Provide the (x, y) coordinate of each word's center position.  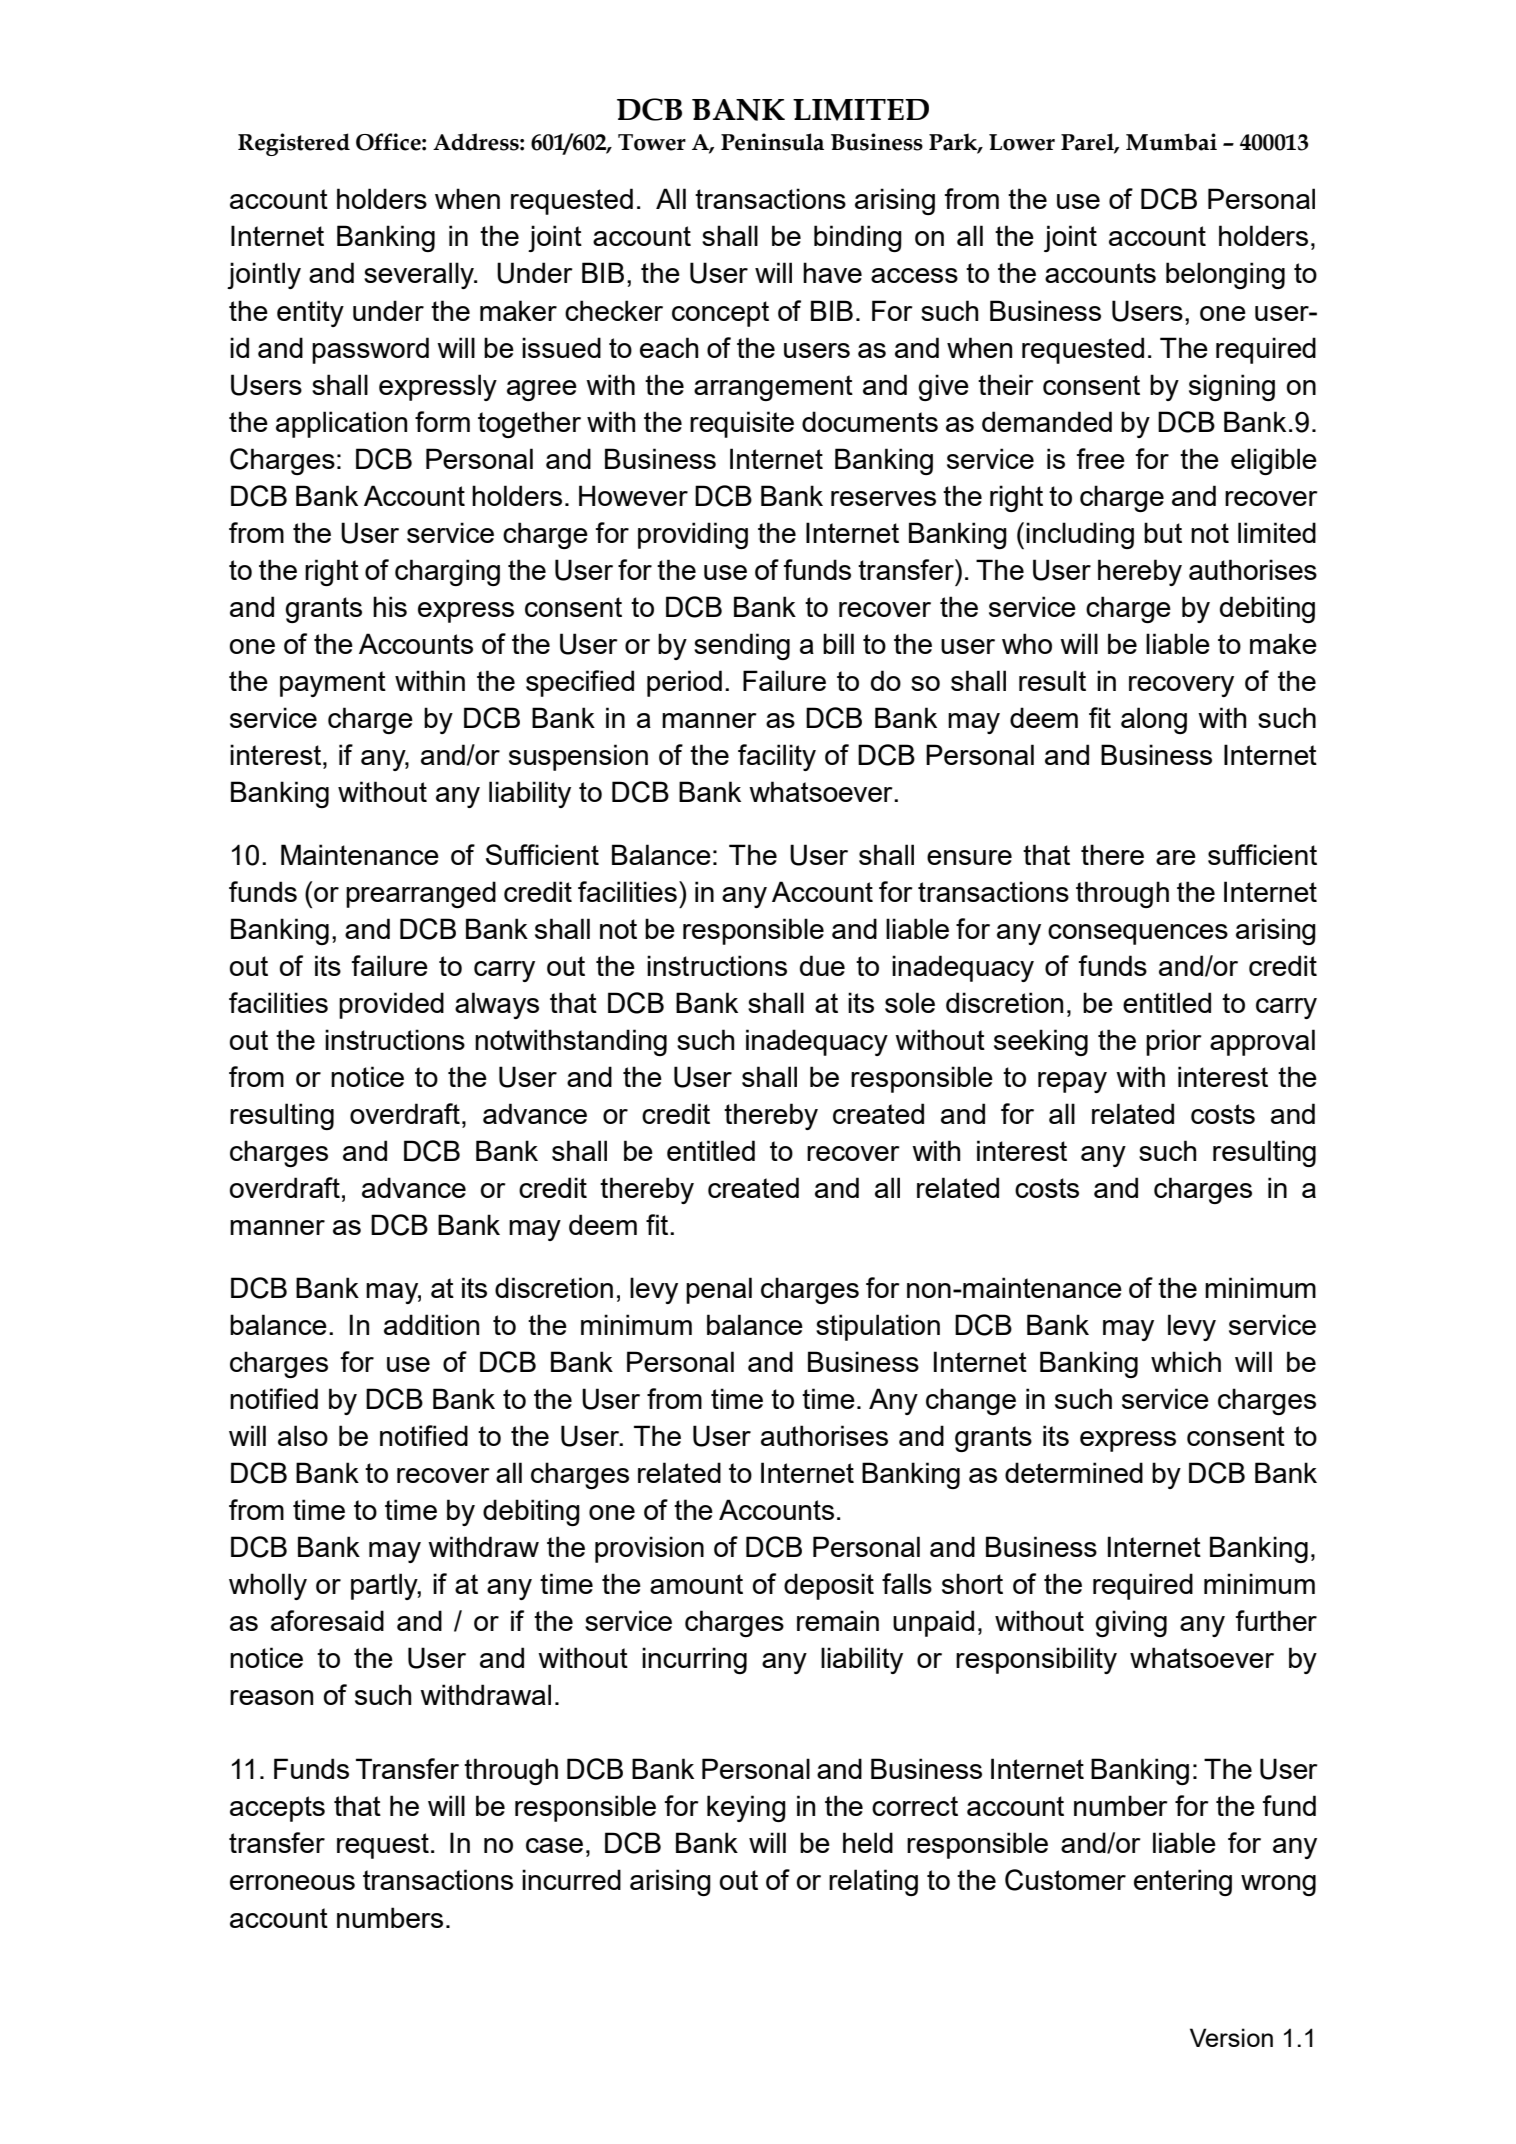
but (1163, 532)
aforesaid (327, 1620)
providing (693, 535)
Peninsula (772, 142)
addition (431, 1324)
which (1186, 1361)
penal (719, 1290)
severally (420, 275)
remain (838, 1620)
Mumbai (1171, 142)
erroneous (292, 1882)
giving (1131, 1623)
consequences (1138, 934)
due (822, 965)
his (390, 606)
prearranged (421, 894)
